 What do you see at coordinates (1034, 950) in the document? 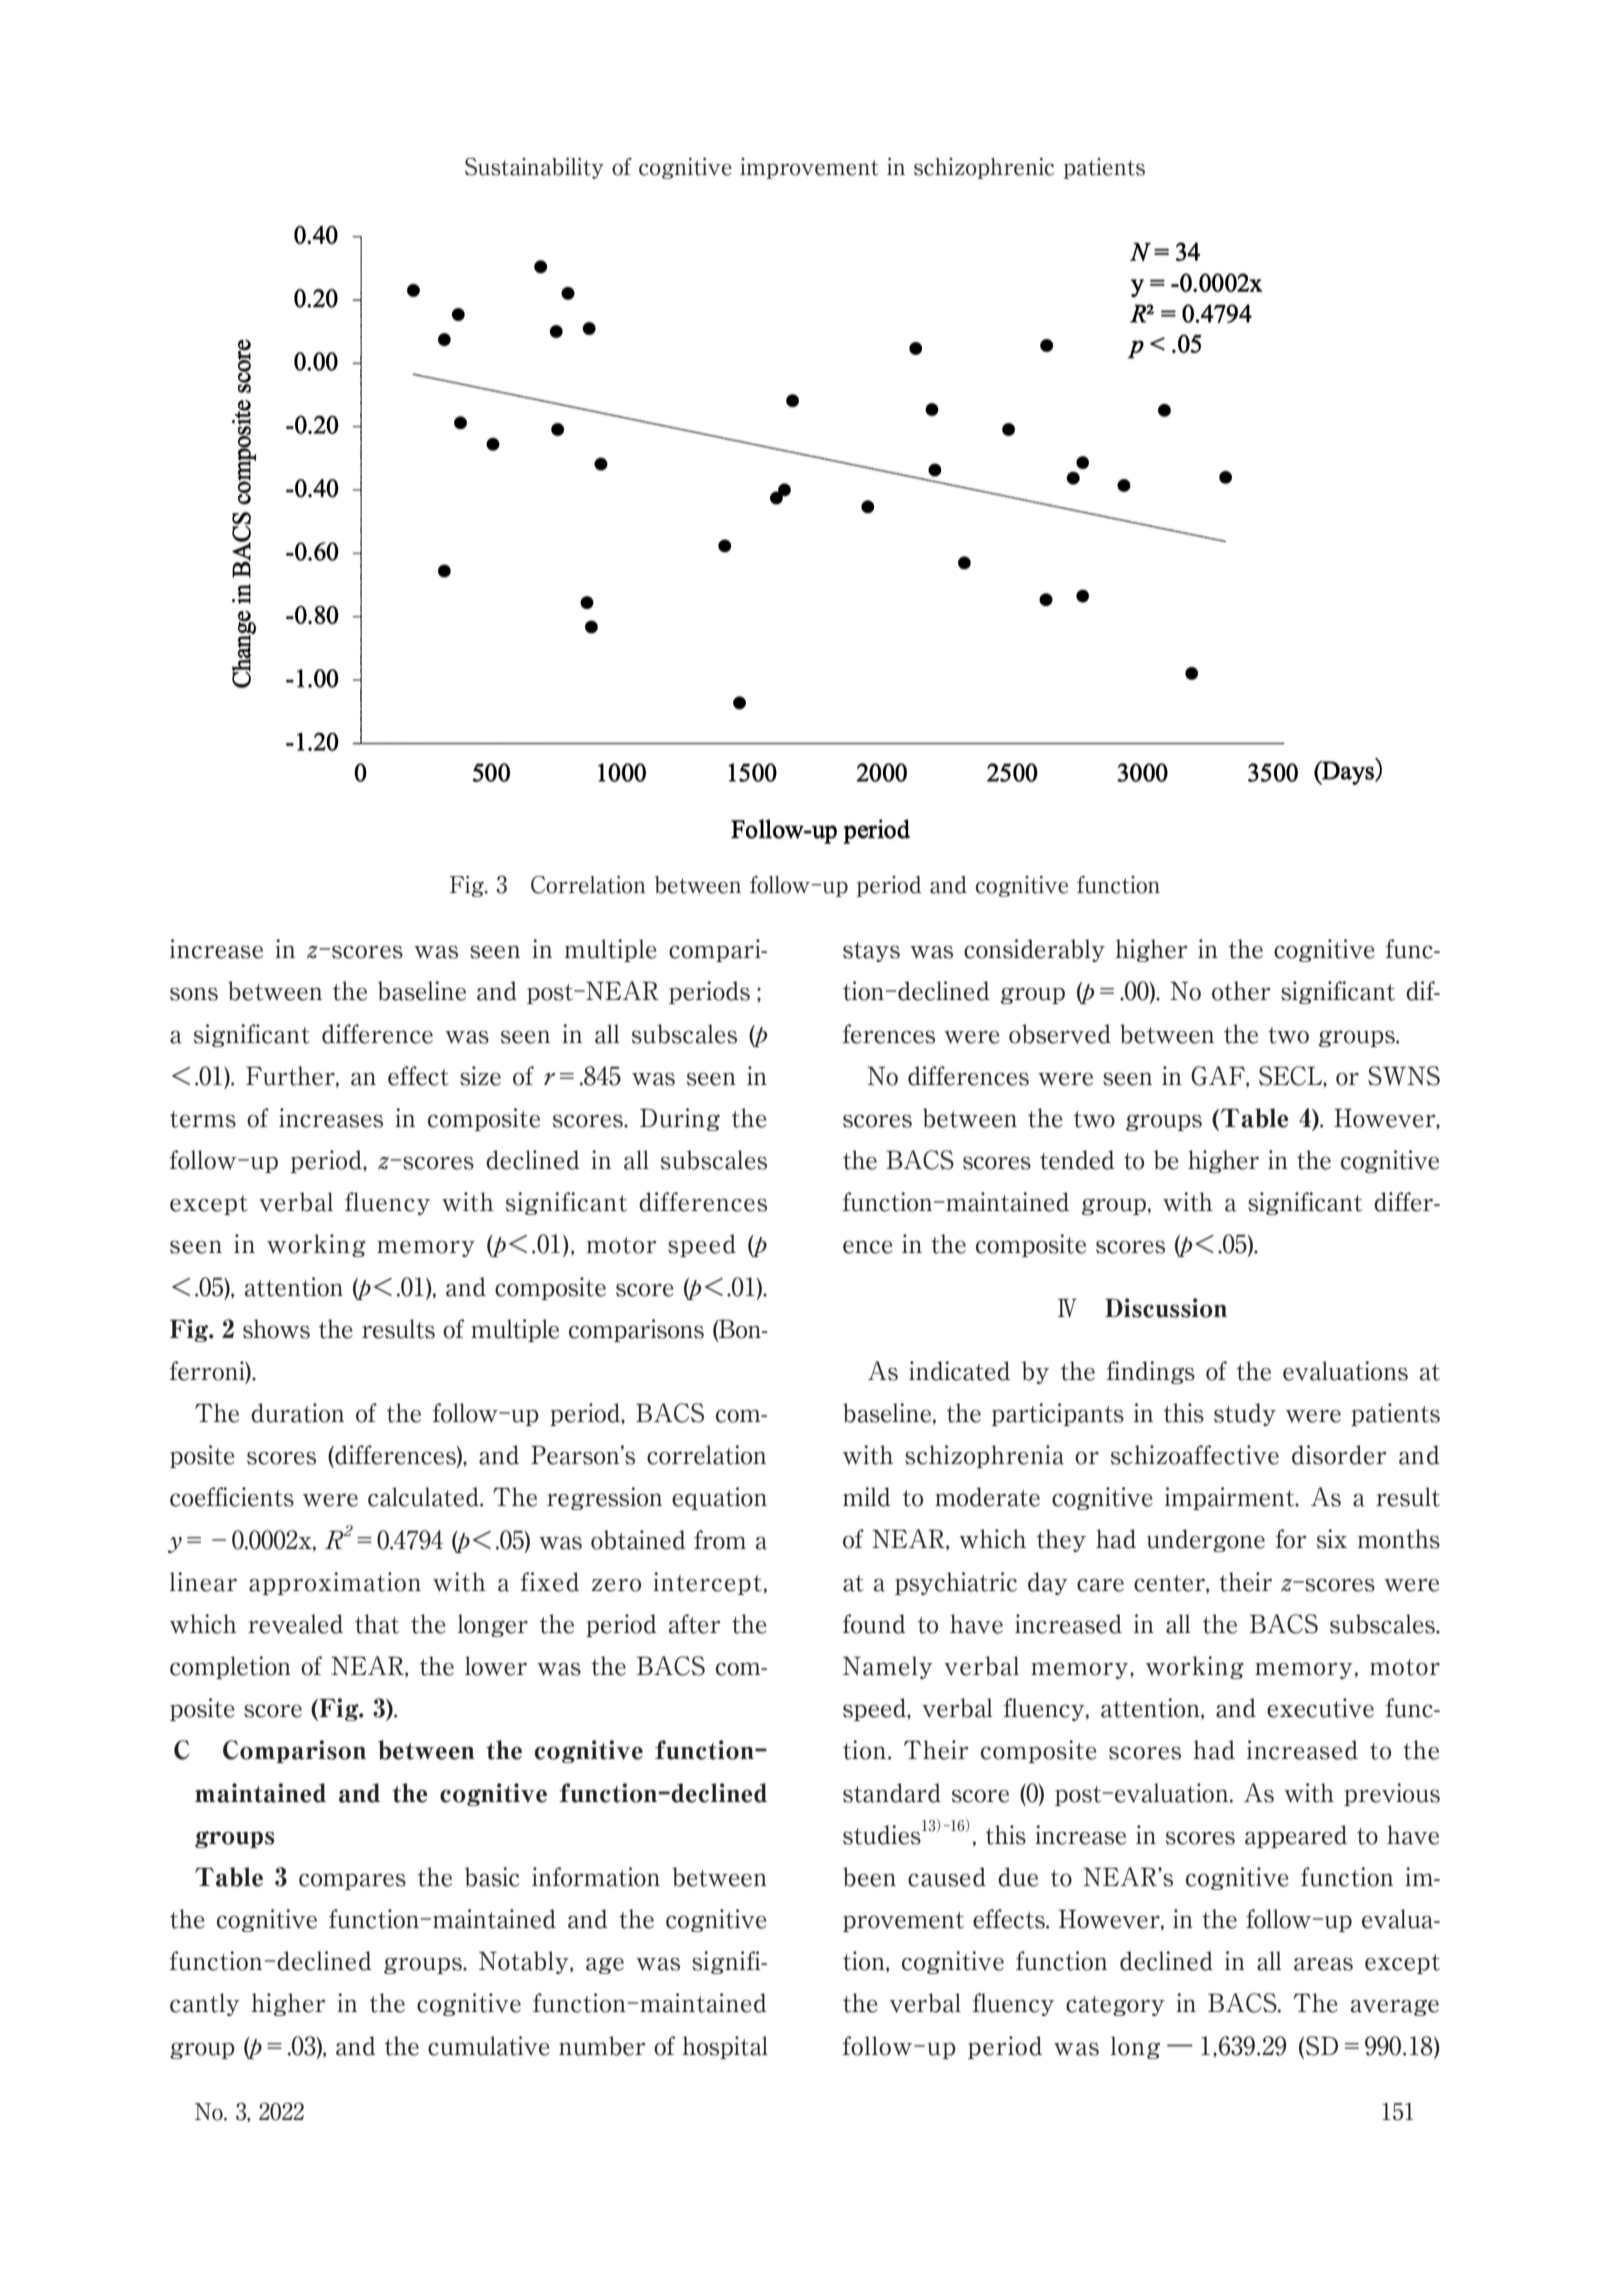
I see `considerably` at bounding box center [1034, 950].
